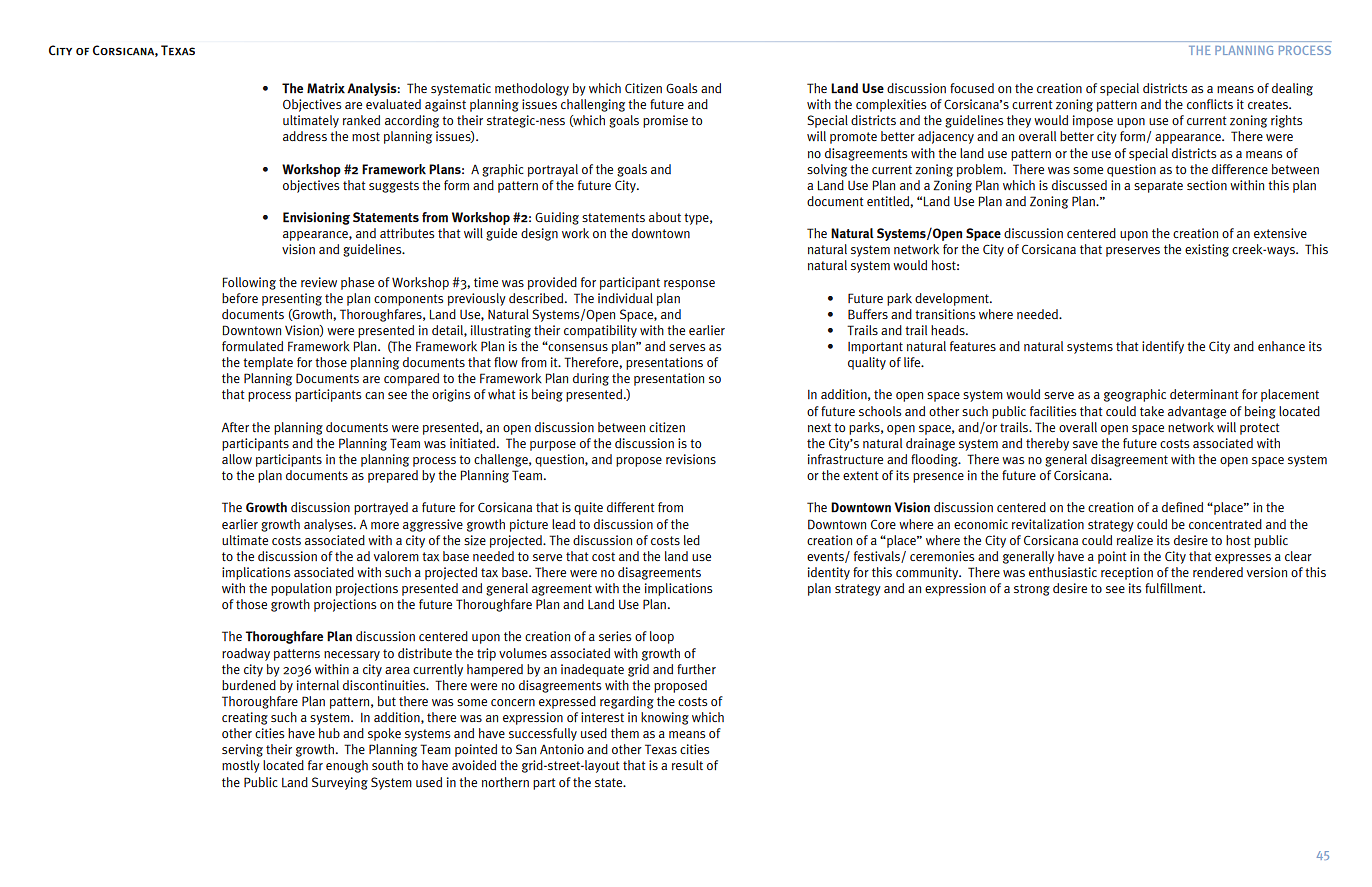 The image size is (1372, 887). Describe the element at coordinates (385, 525) in the image. I see `more` at that location.
